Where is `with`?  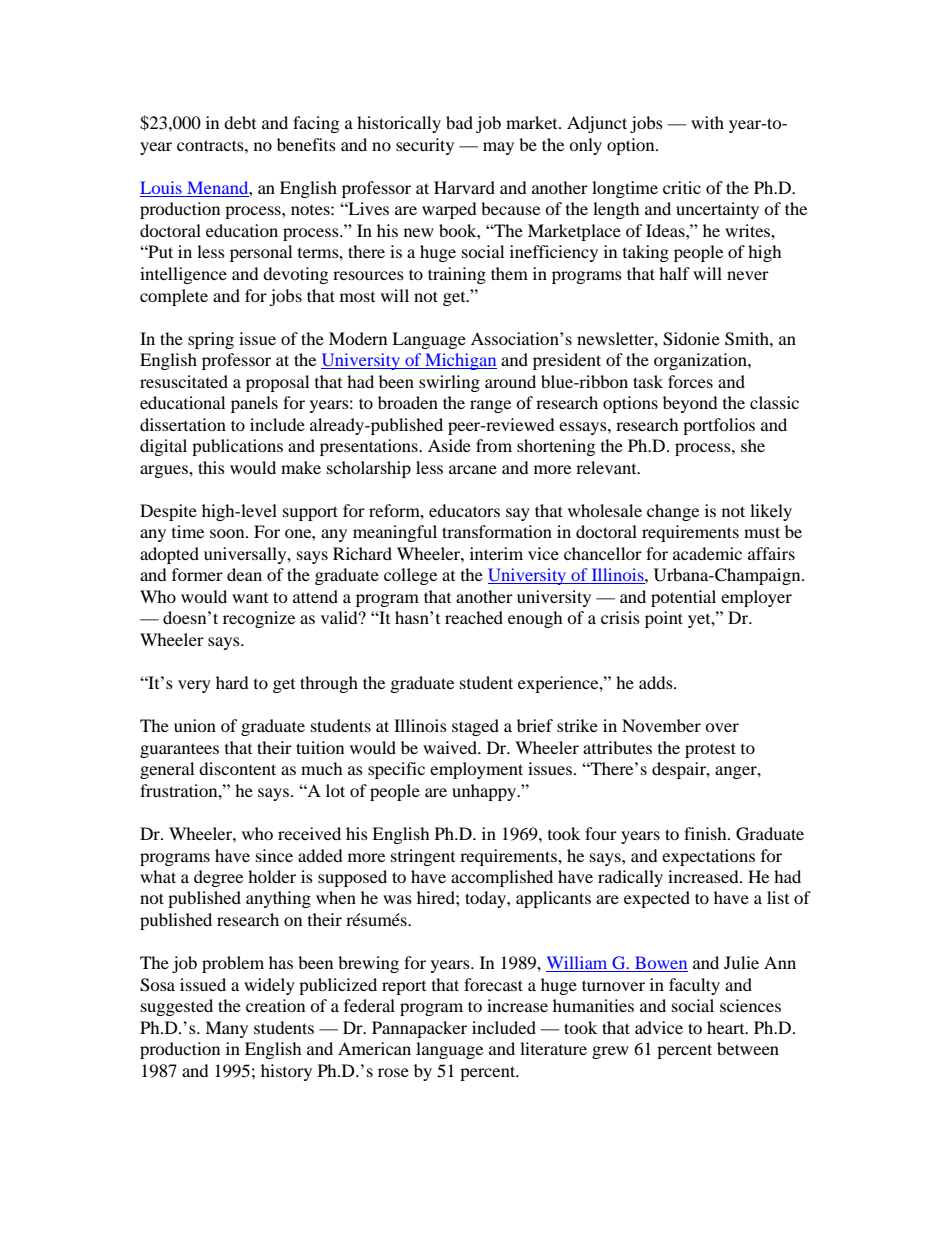 with is located at coordinates (707, 122).
